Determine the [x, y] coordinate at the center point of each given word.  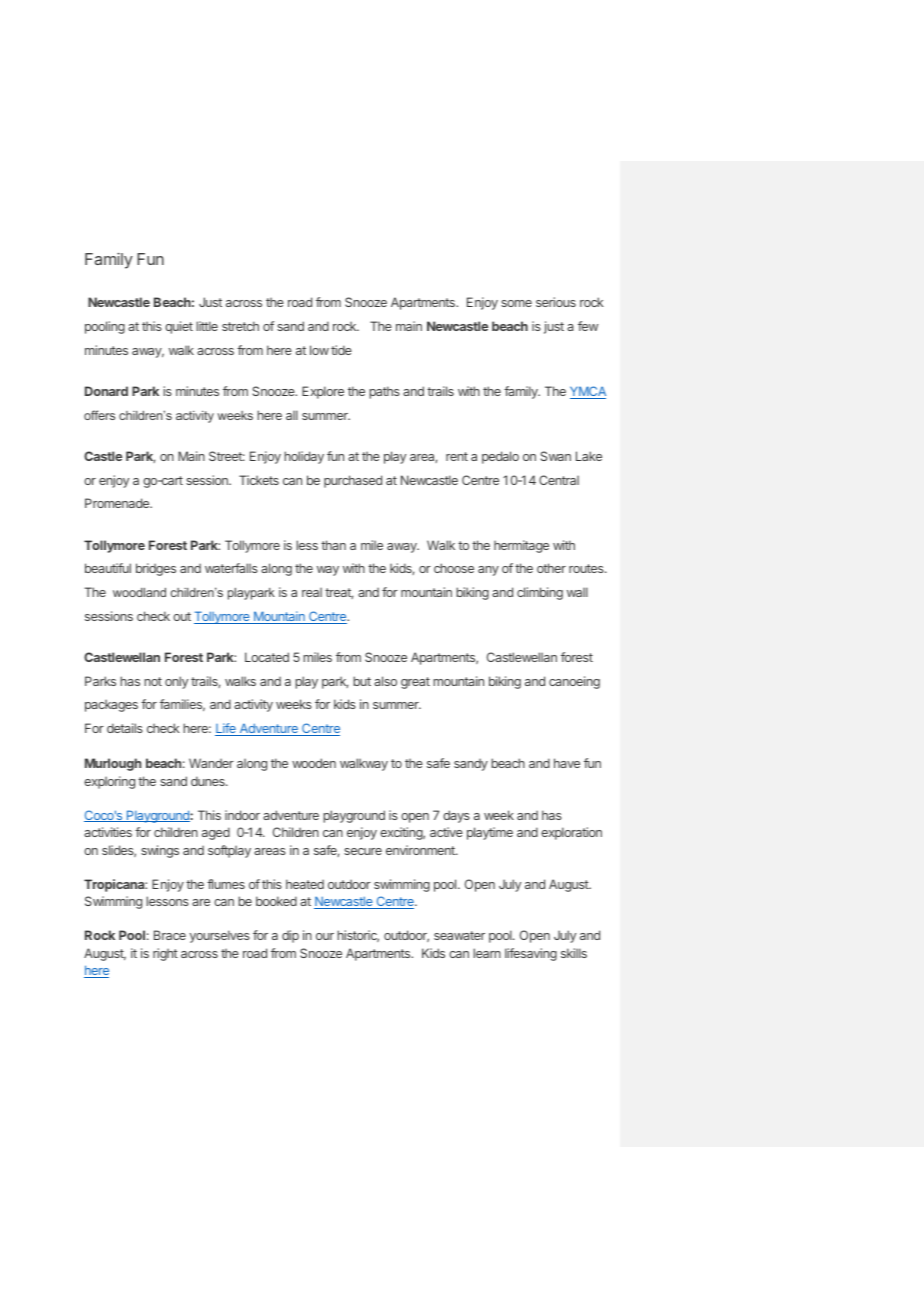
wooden [314, 763]
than [333, 545]
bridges [156, 569]
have [567, 763]
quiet [179, 327]
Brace [170, 935]
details [125, 728]
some [516, 303]
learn [487, 953]
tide [341, 350]
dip [290, 936]
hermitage [521, 546]
